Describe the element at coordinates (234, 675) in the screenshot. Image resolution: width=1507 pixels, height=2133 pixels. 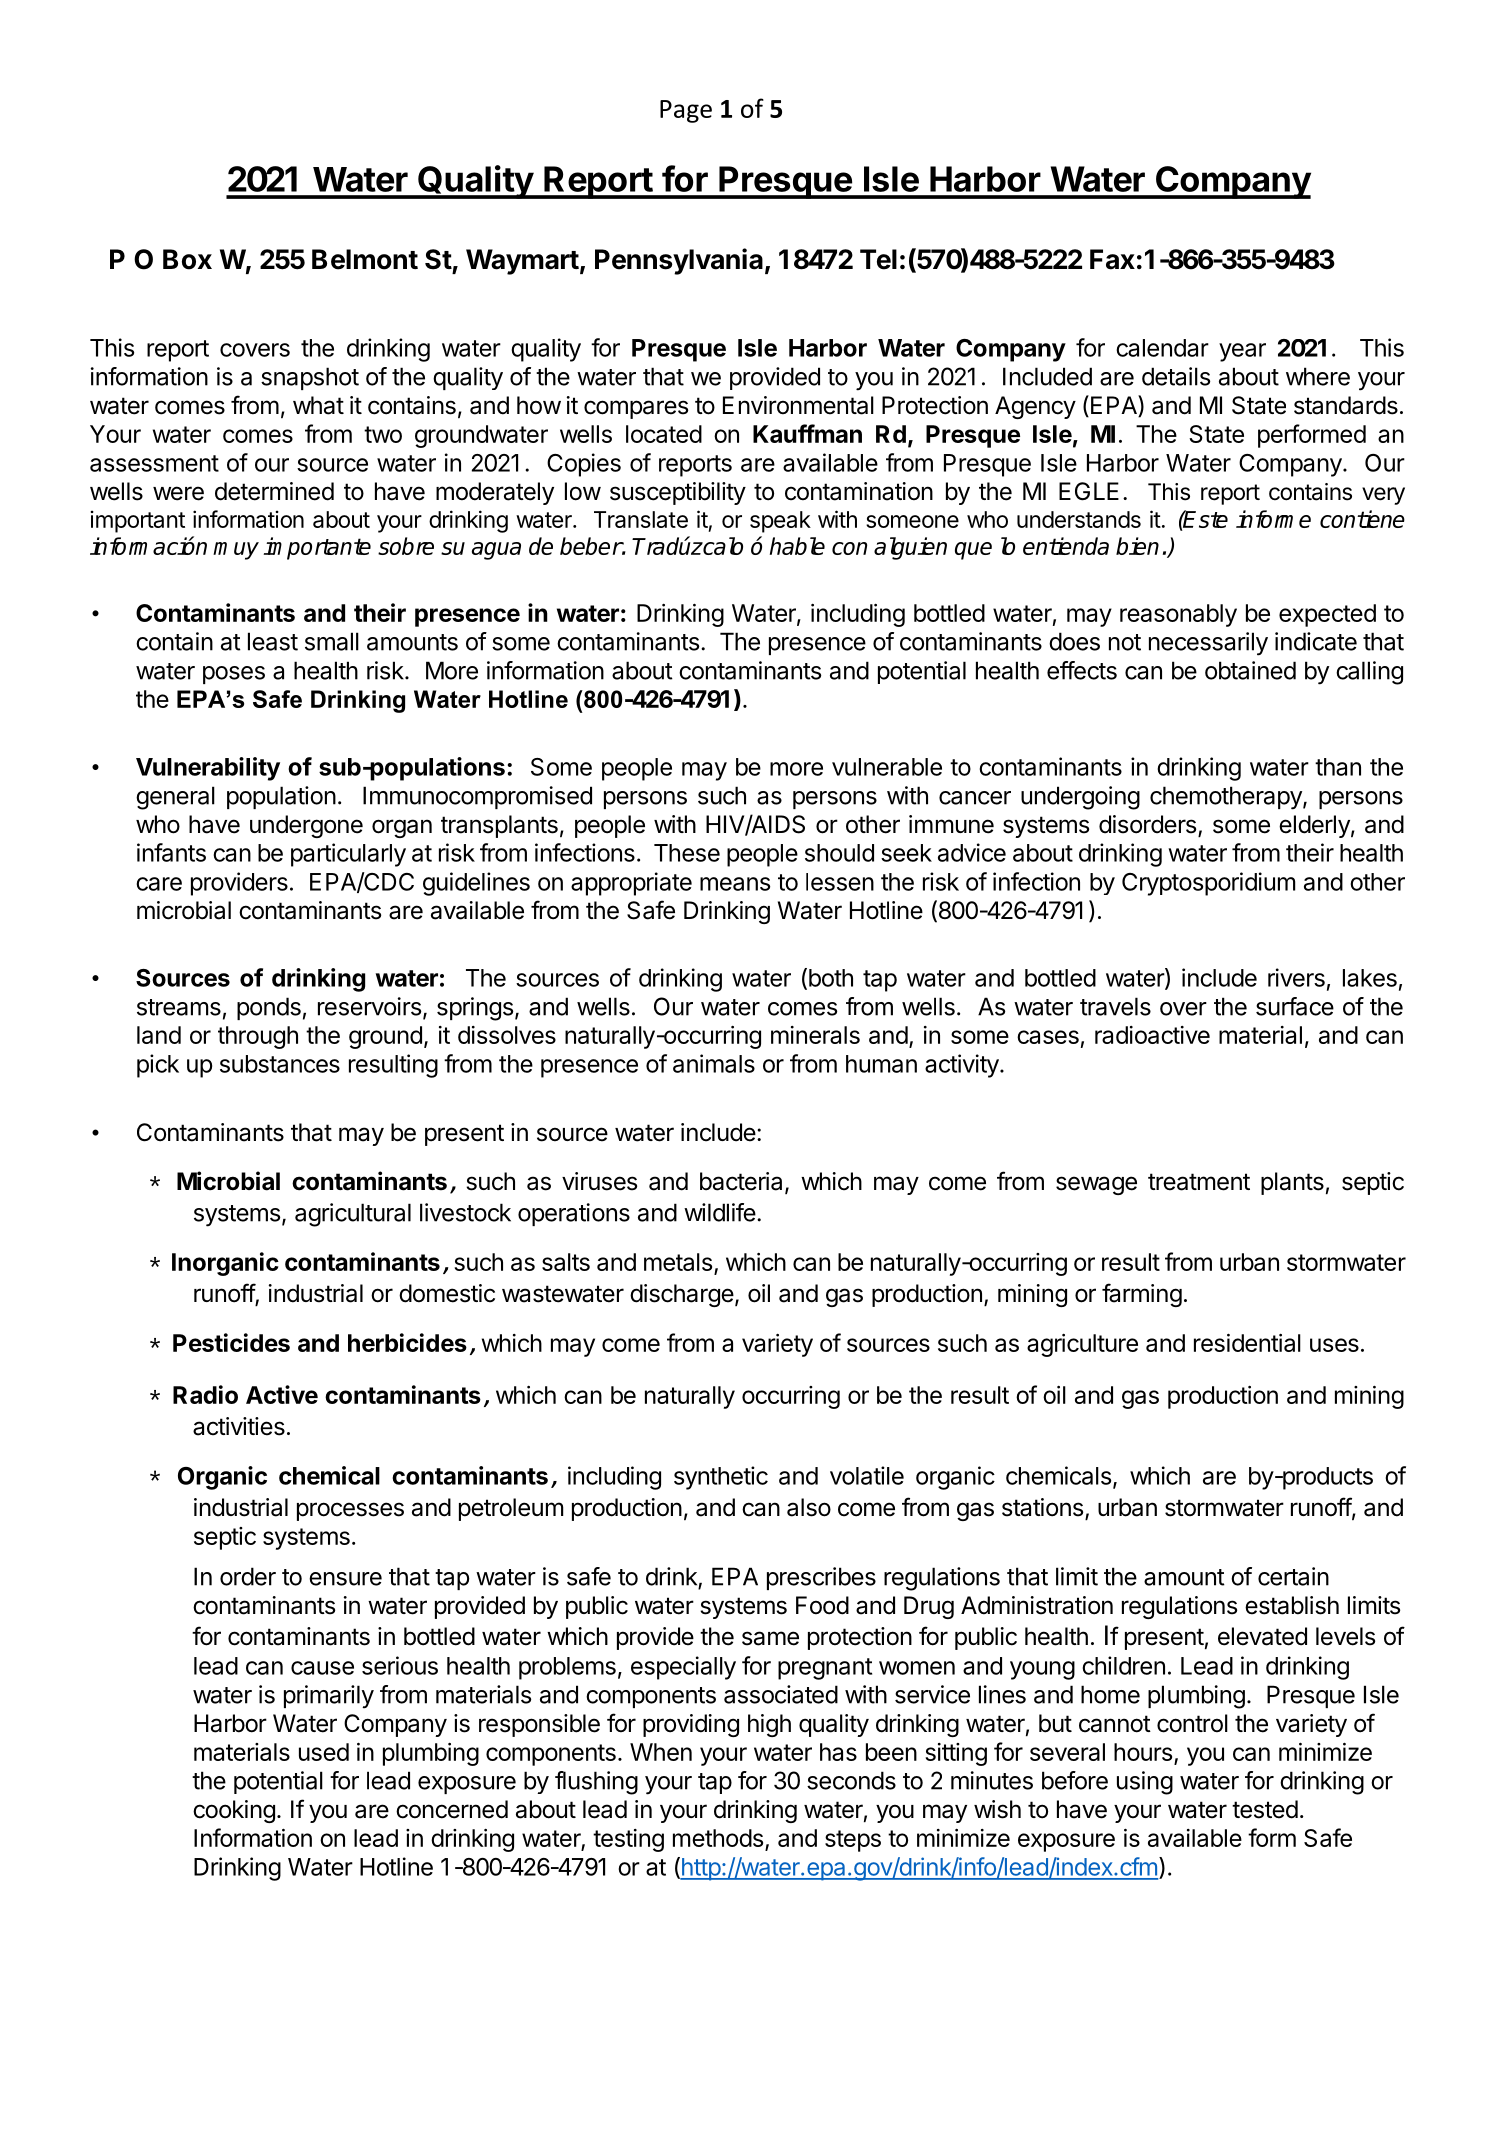
I see `poses` at that location.
